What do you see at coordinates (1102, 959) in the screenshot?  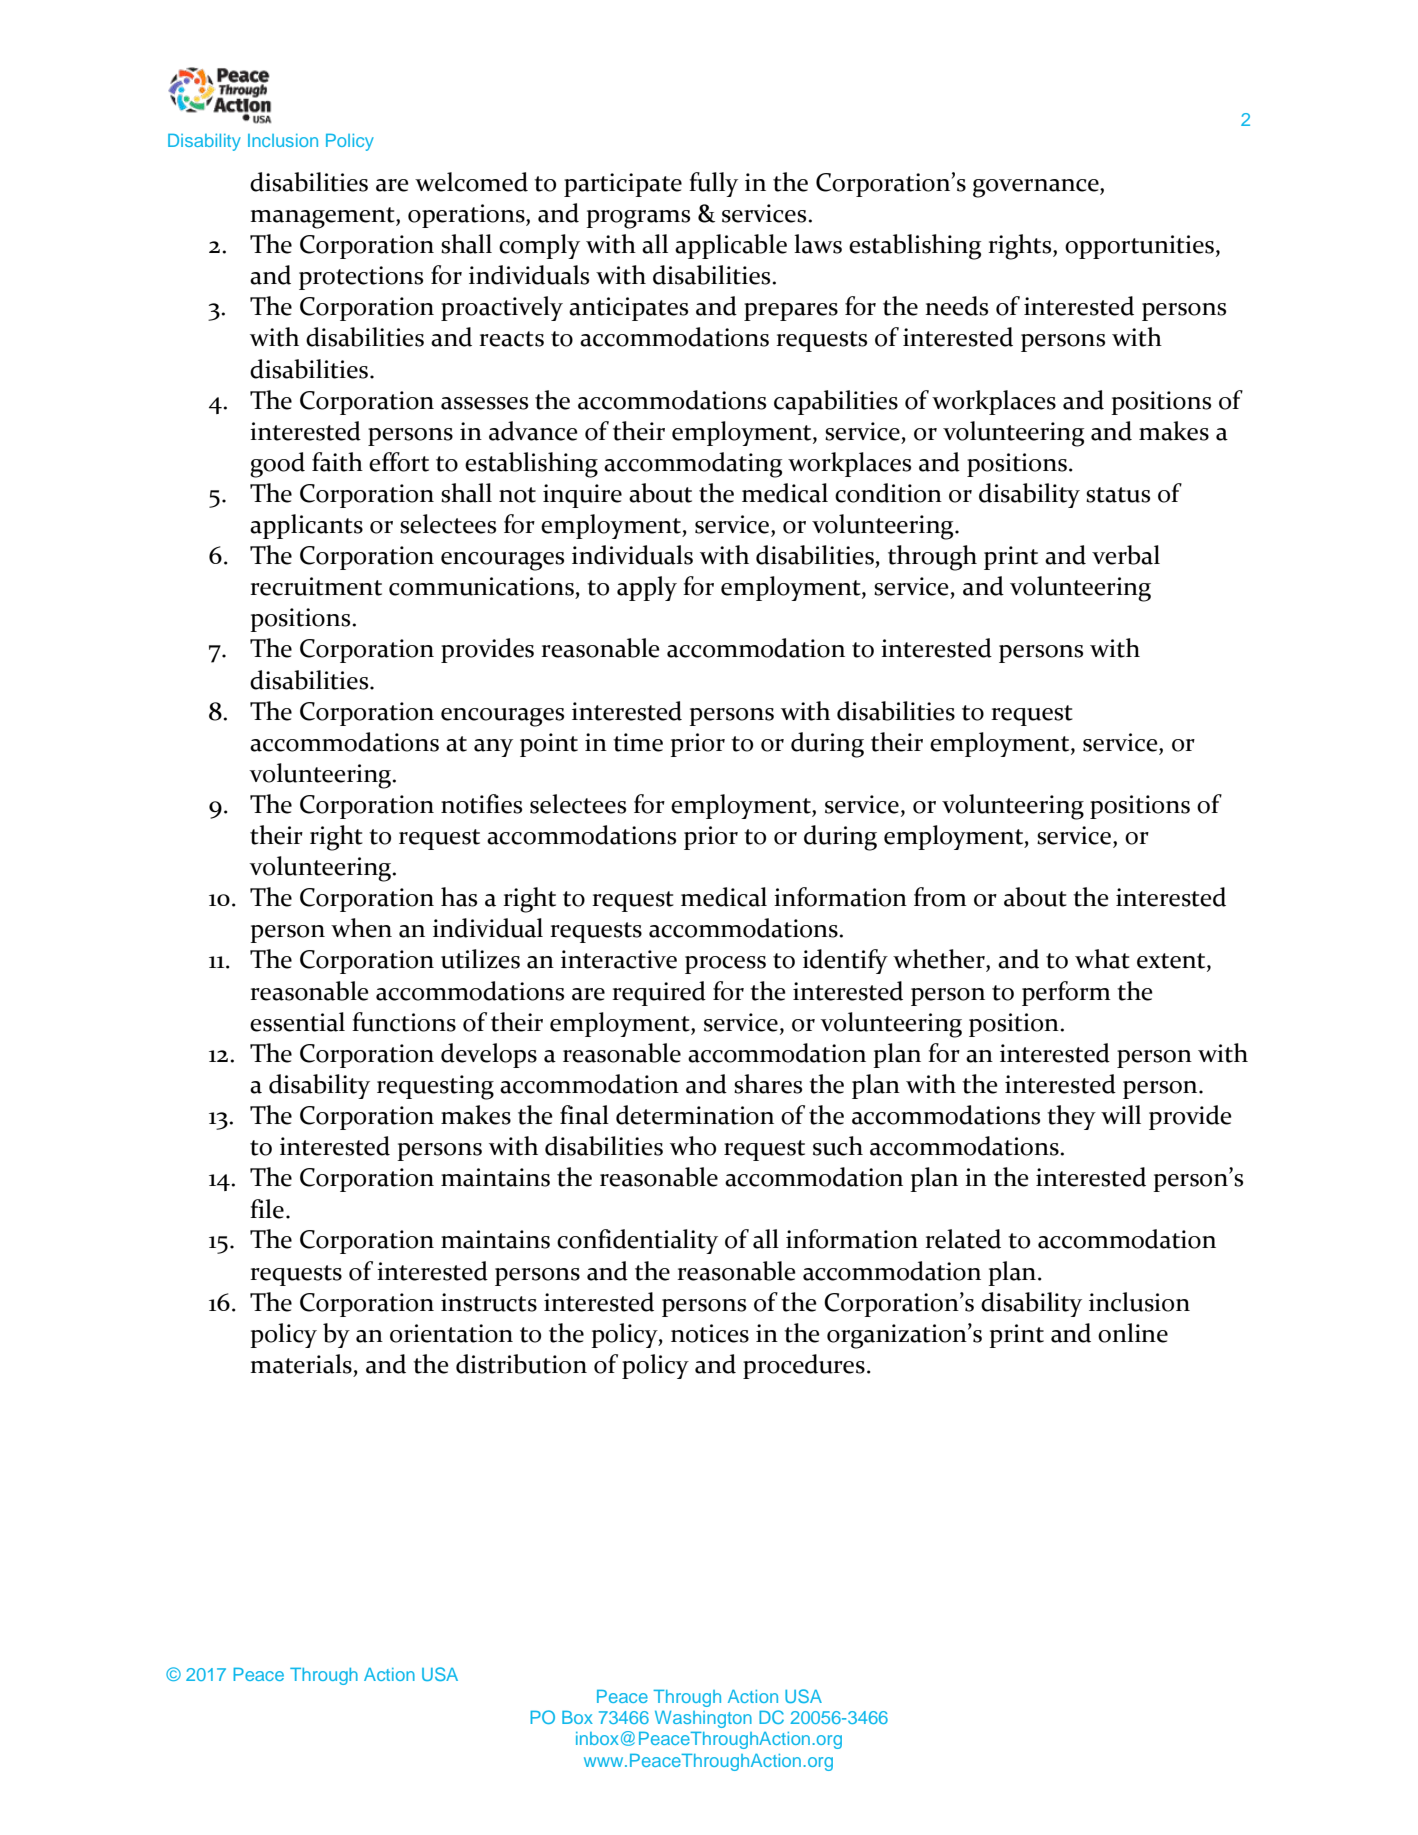 I see `what` at bounding box center [1102, 959].
